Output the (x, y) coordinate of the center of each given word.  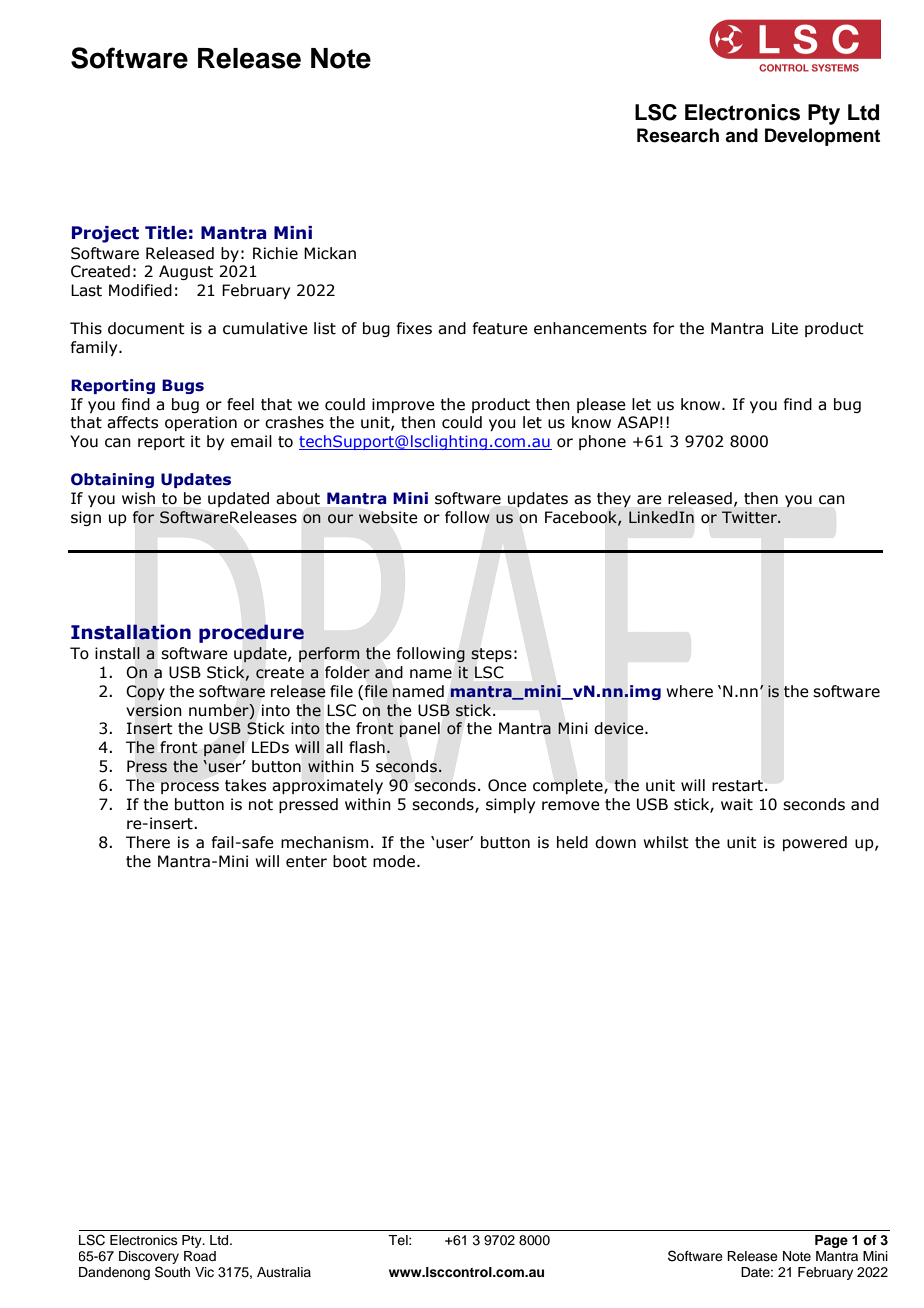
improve (403, 405)
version (154, 710)
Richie (275, 253)
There (148, 842)
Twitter (750, 517)
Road (200, 1256)
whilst (666, 842)
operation (201, 423)
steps (491, 655)
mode (395, 861)
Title (166, 233)
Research (678, 135)
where (689, 691)
